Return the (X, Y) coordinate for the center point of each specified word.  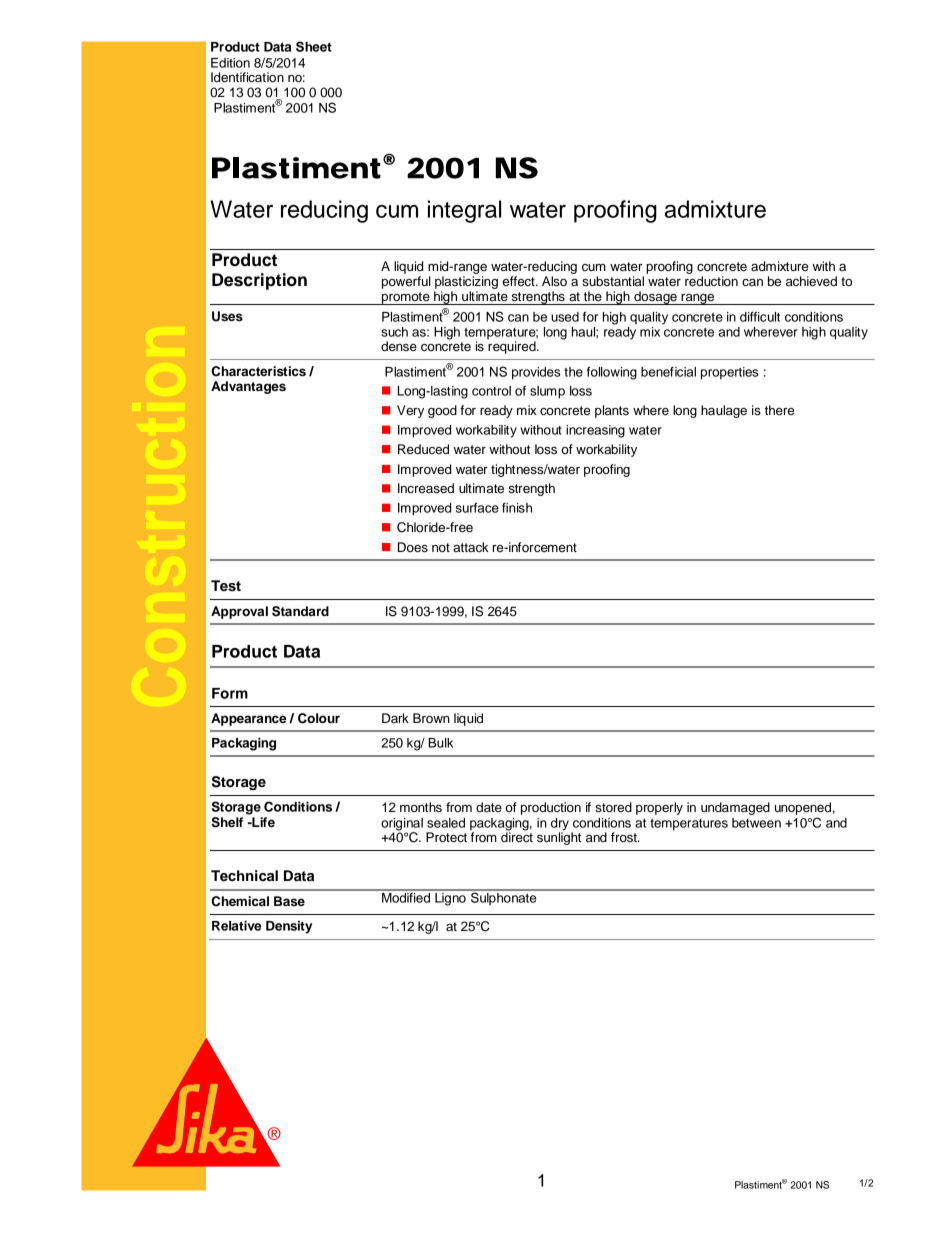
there (779, 410)
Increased (426, 488)
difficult (760, 316)
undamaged (735, 808)
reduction (711, 281)
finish (517, 508)
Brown (431, 718)
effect (520, 281)
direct (517, 836)
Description (259, 281)
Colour (319, 718)
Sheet (314, 46)
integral (464, 211)
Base (289, 901)
